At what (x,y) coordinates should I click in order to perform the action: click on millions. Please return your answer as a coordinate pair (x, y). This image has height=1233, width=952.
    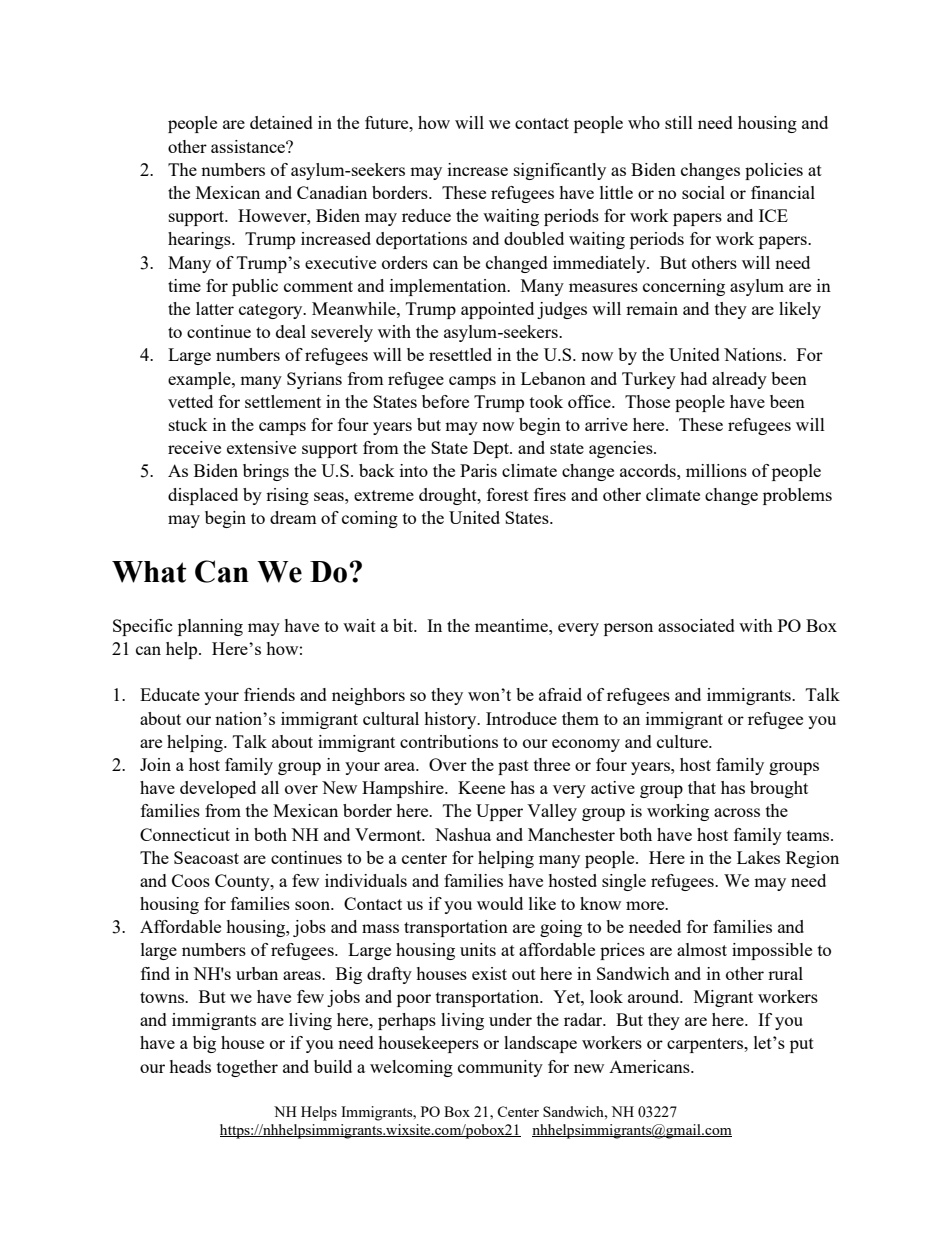
    Looking at the image, I should click on (716, 470).
